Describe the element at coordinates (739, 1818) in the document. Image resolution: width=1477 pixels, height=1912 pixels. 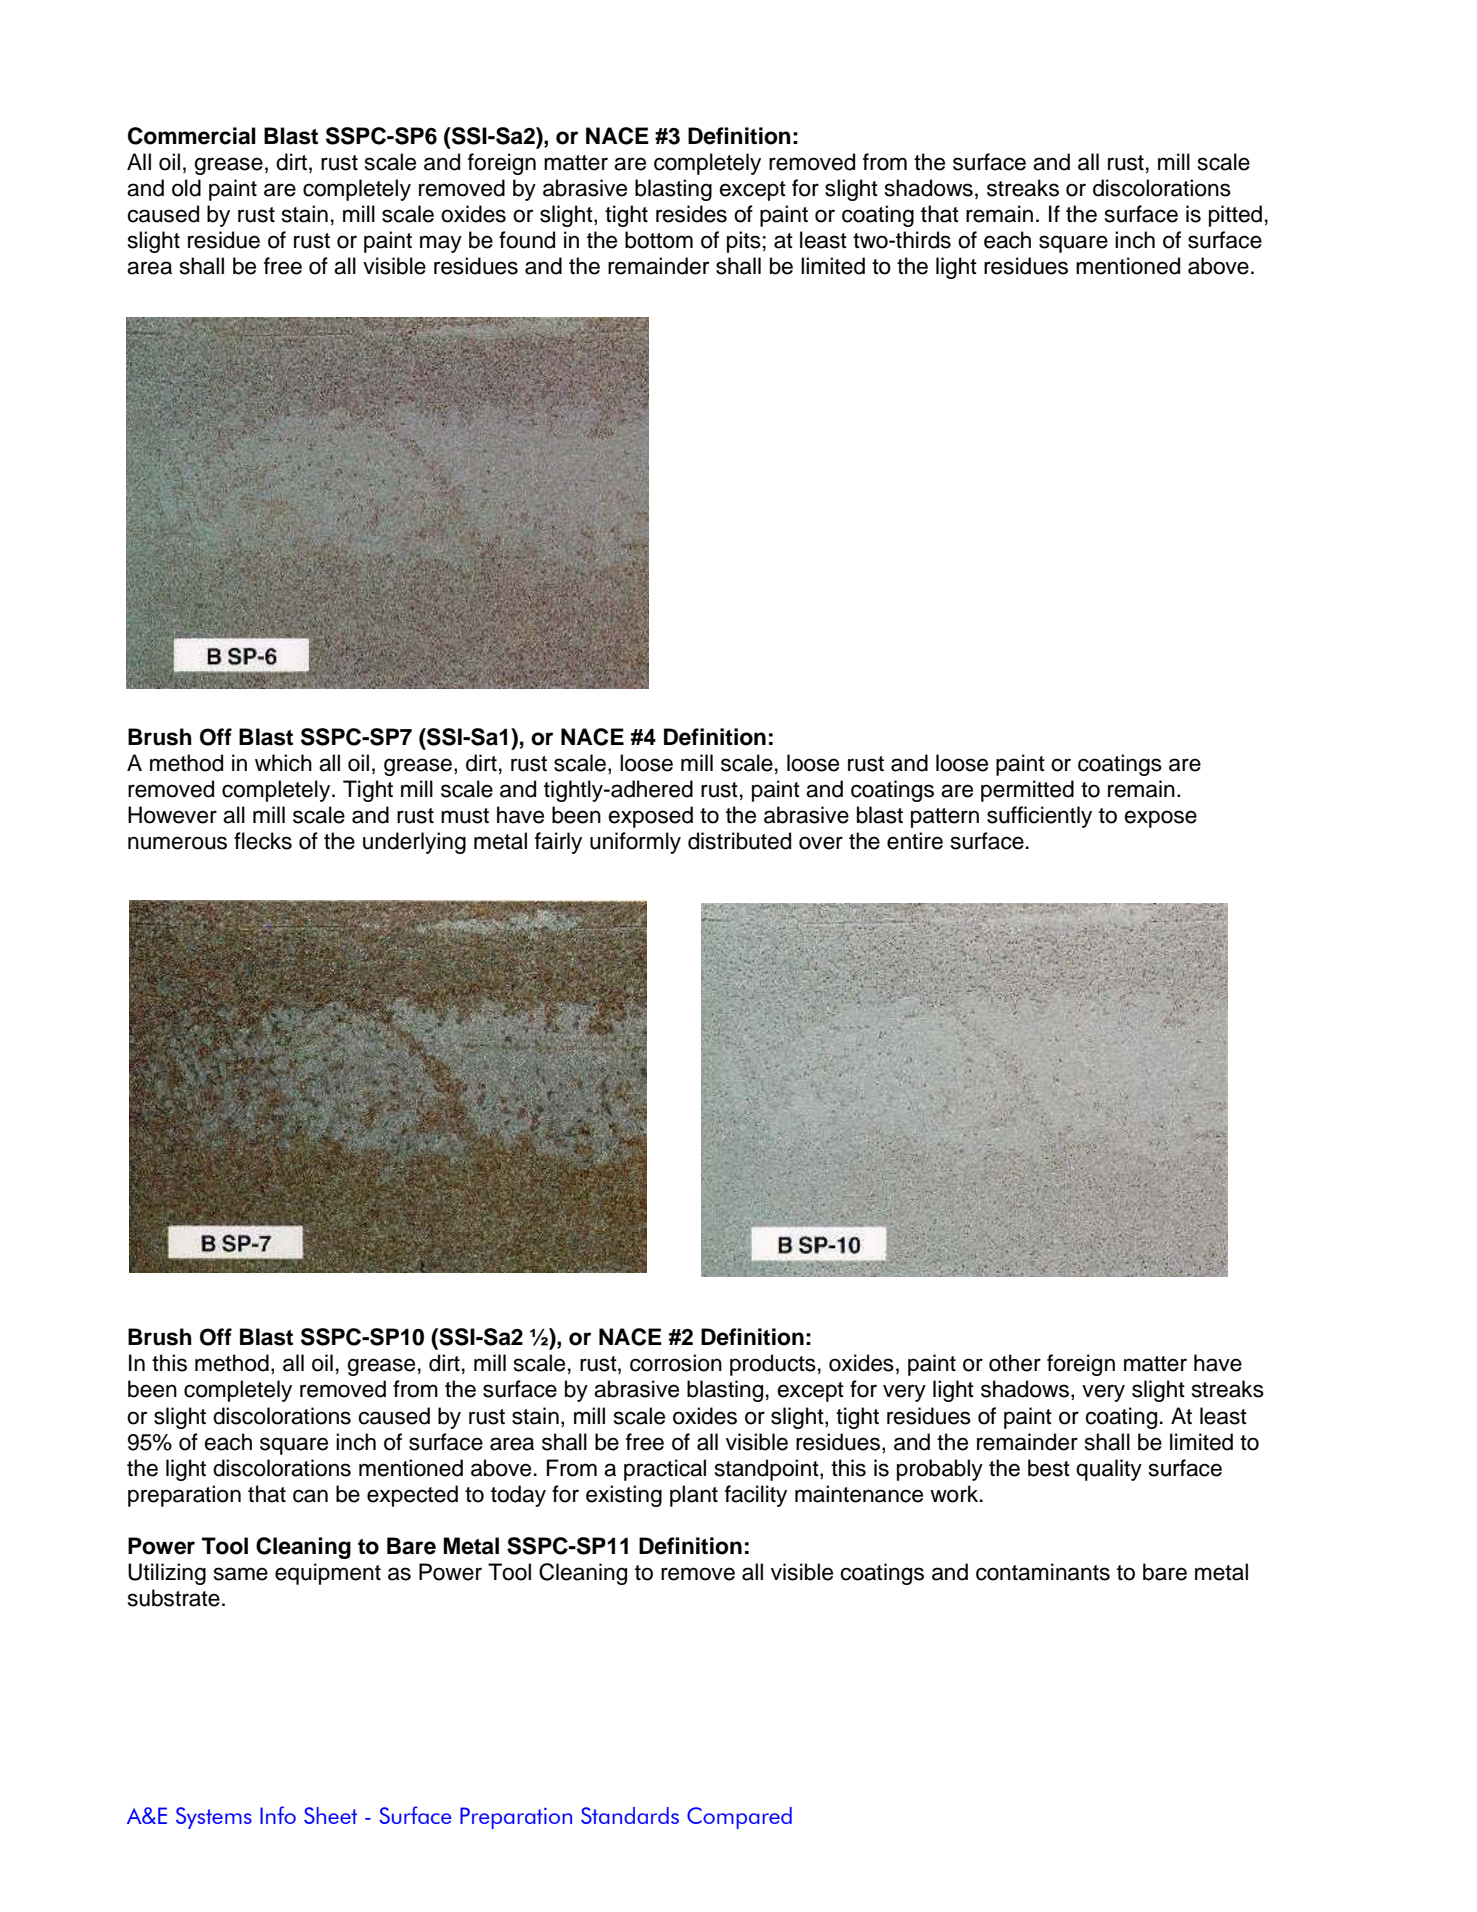
I see `Compared` at that location.
